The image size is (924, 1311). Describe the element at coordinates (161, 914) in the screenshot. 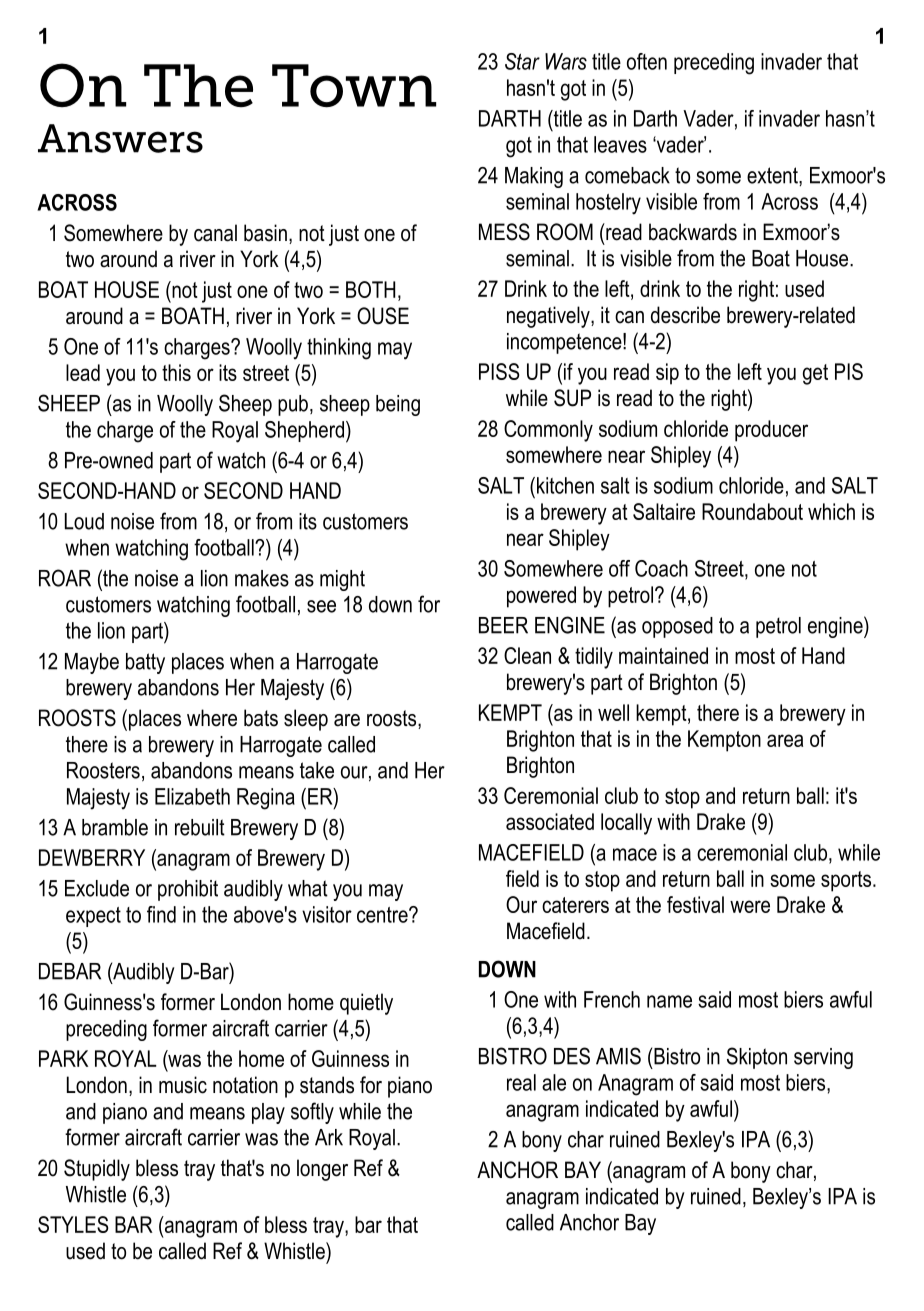

I see `find` at that location.
